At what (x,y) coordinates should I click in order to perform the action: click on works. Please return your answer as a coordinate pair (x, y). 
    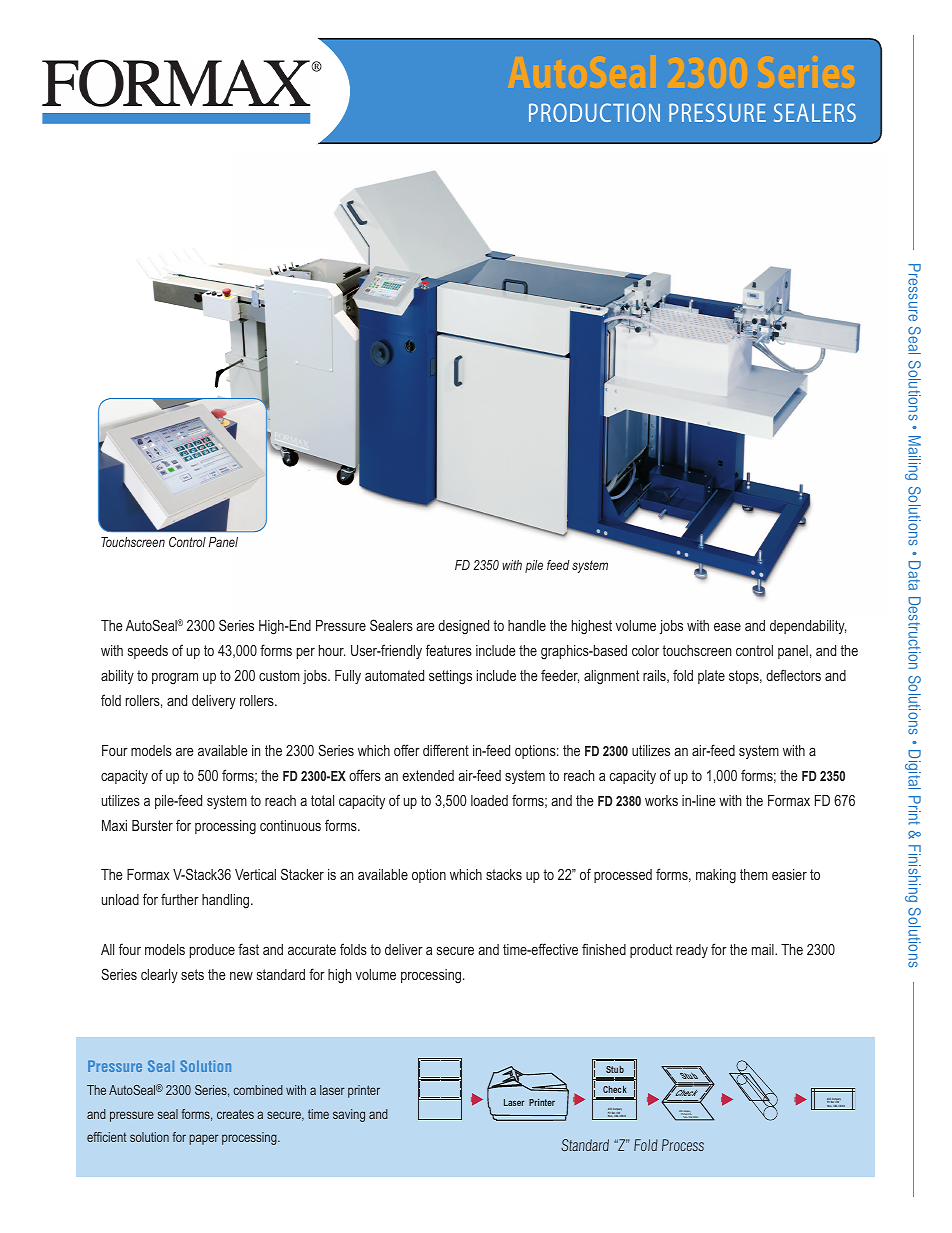
    Looking at the image, I should click on (661, 800).
